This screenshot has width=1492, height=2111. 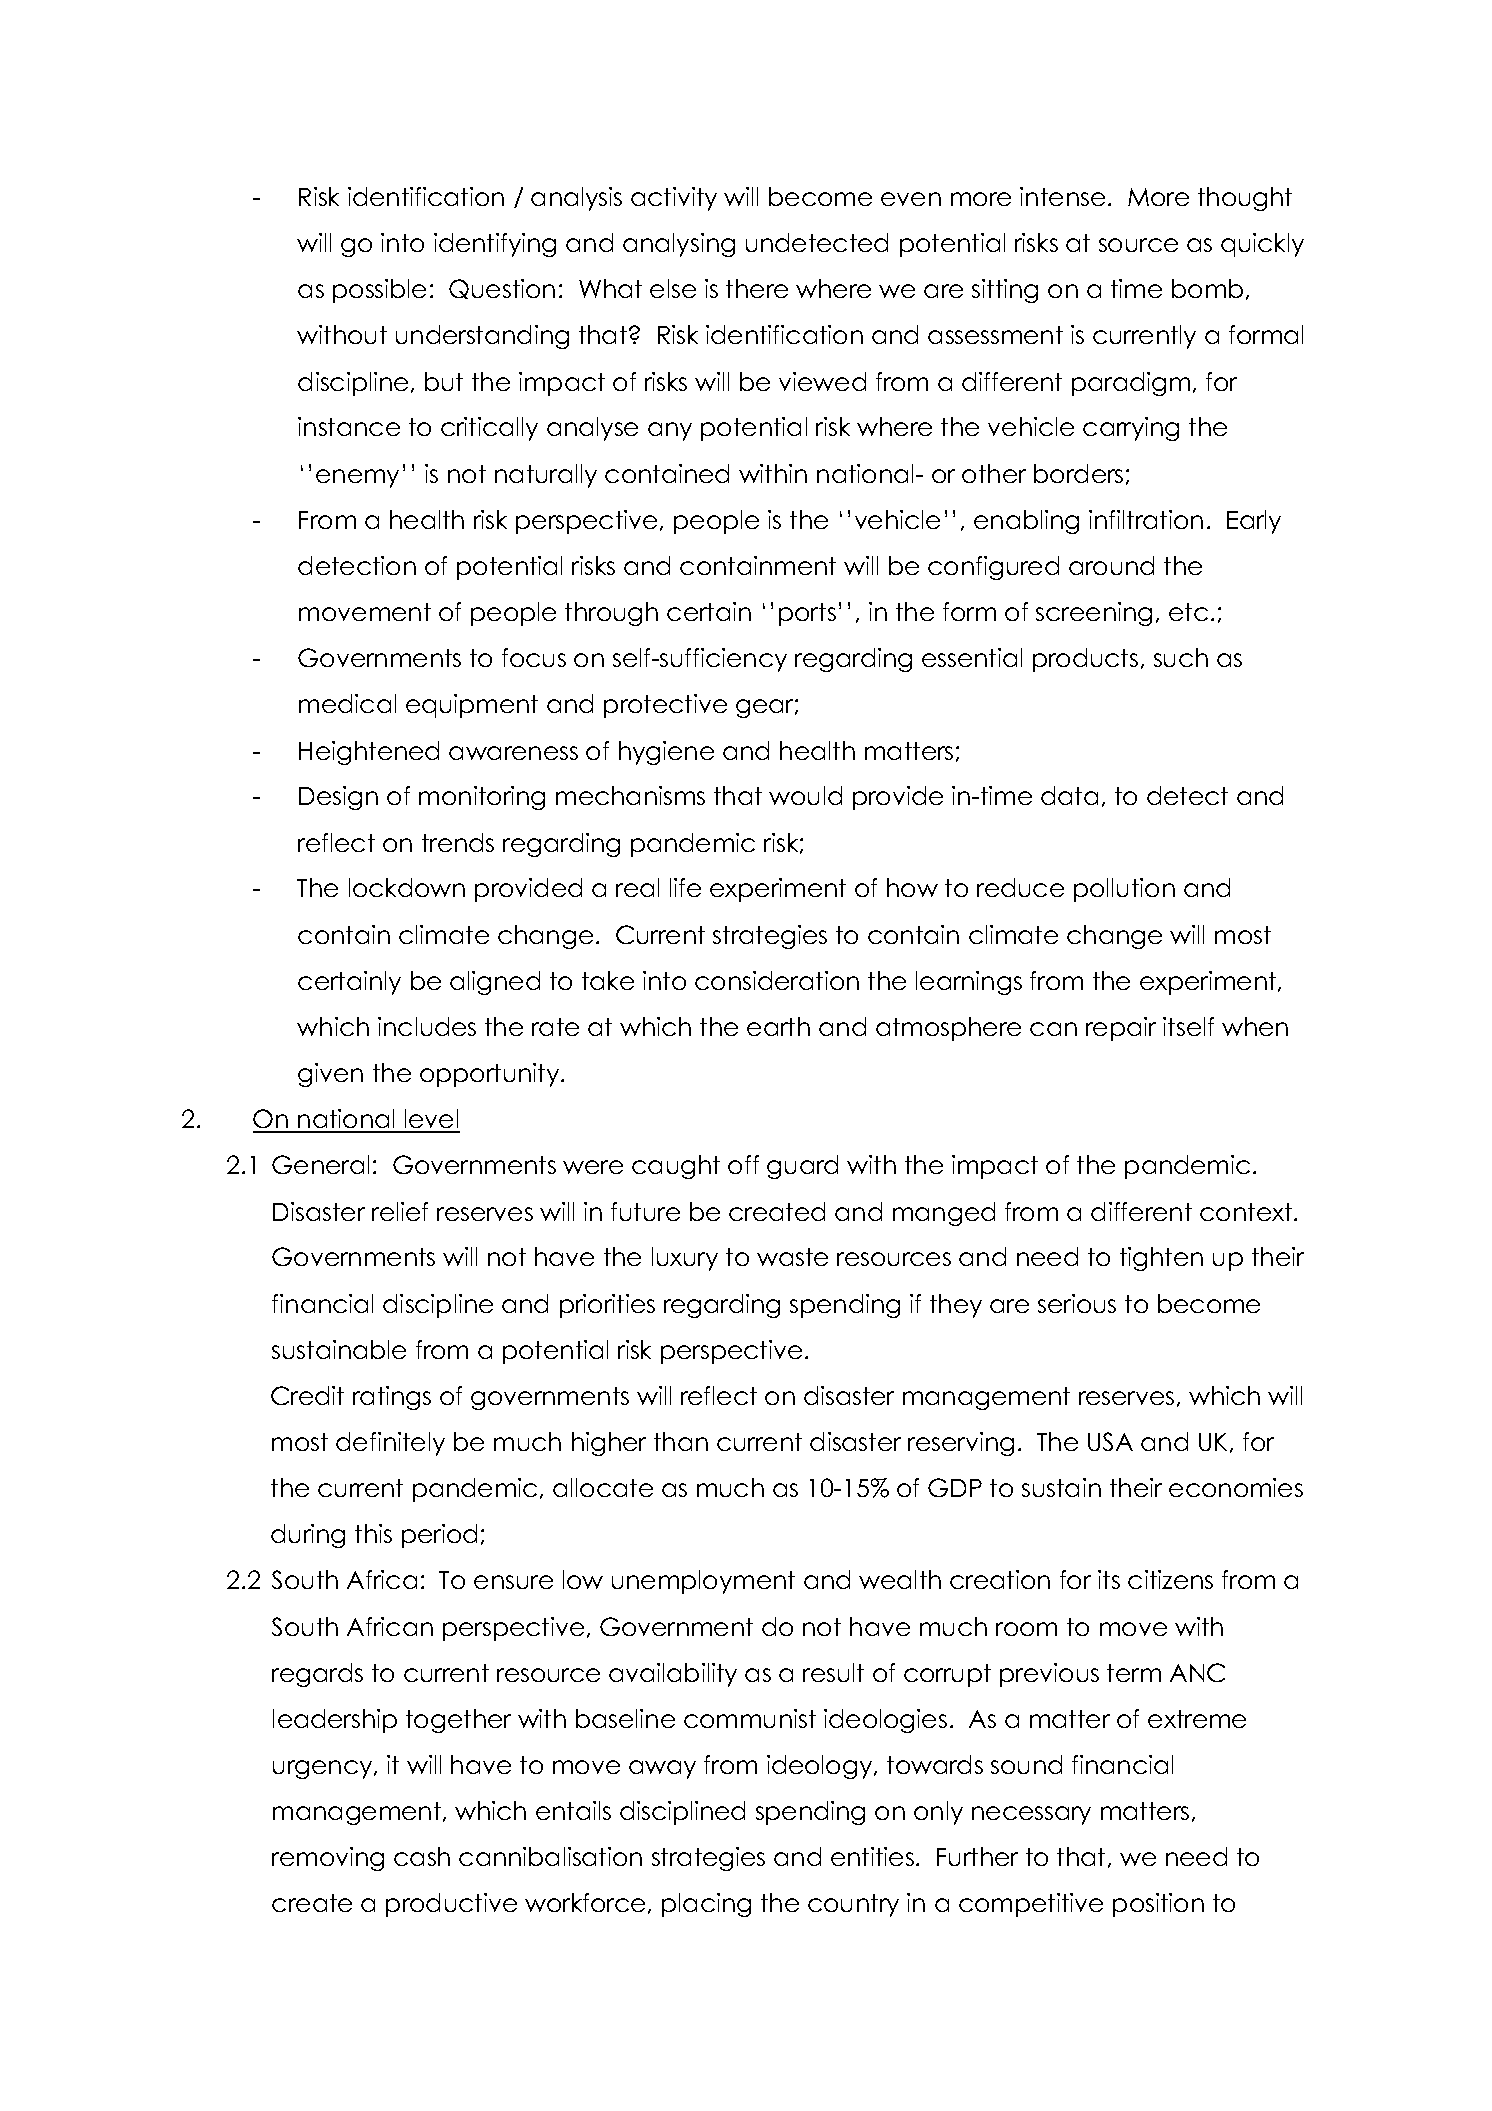 What do you see at coordinates (792, 1257) in the screenshot?
I see `waste` at bounding box center [792, 1257].
